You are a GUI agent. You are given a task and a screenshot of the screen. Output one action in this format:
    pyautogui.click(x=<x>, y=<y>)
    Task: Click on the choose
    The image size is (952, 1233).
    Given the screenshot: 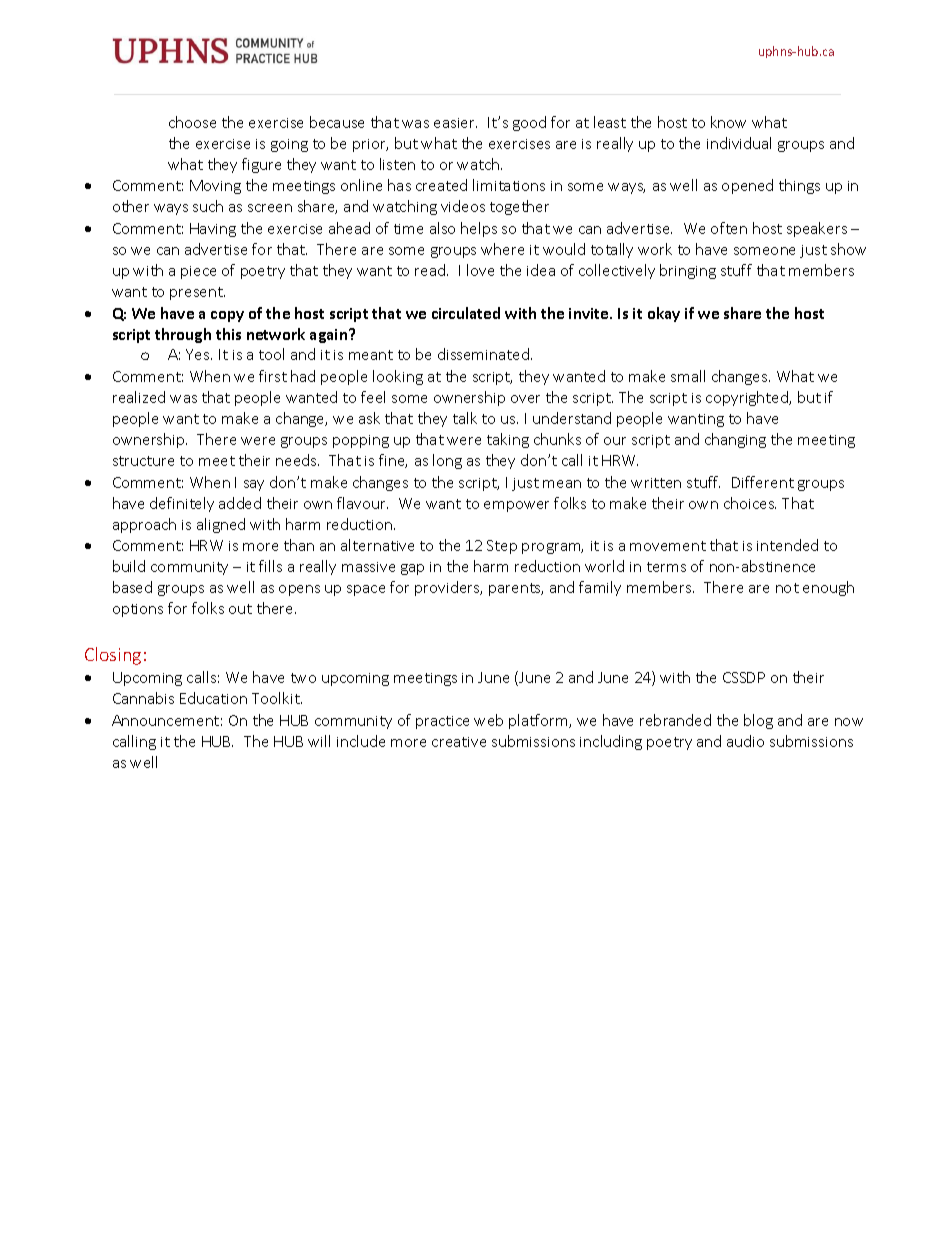 What is the action you would take?
    pyautogui.click(x=192, y=122)
